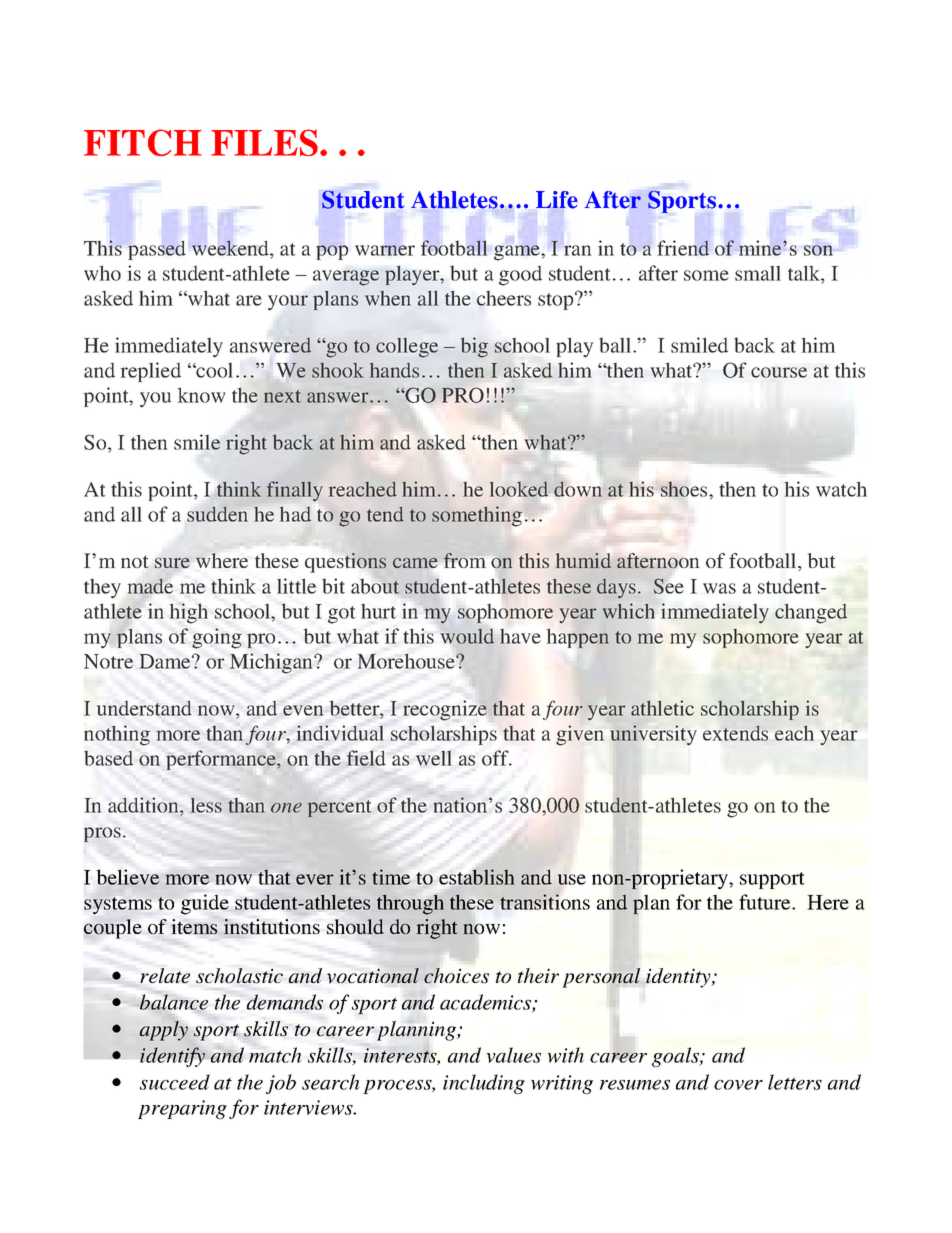 The width and height of the image is (952, 1233). Describe the element at coordinates (496, 758) in the image. I see `off` at that location.
